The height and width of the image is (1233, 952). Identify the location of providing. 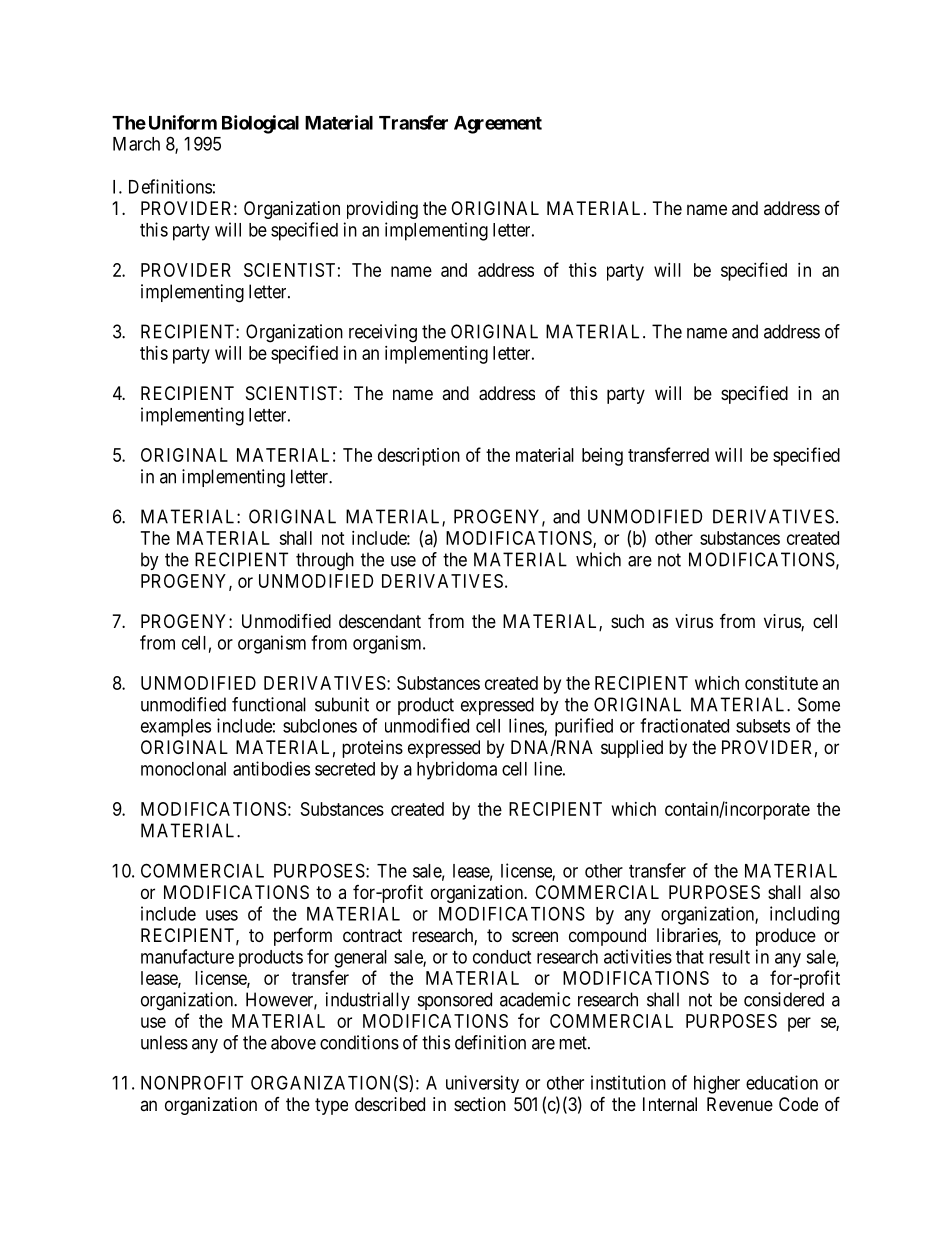
(382, 210).
